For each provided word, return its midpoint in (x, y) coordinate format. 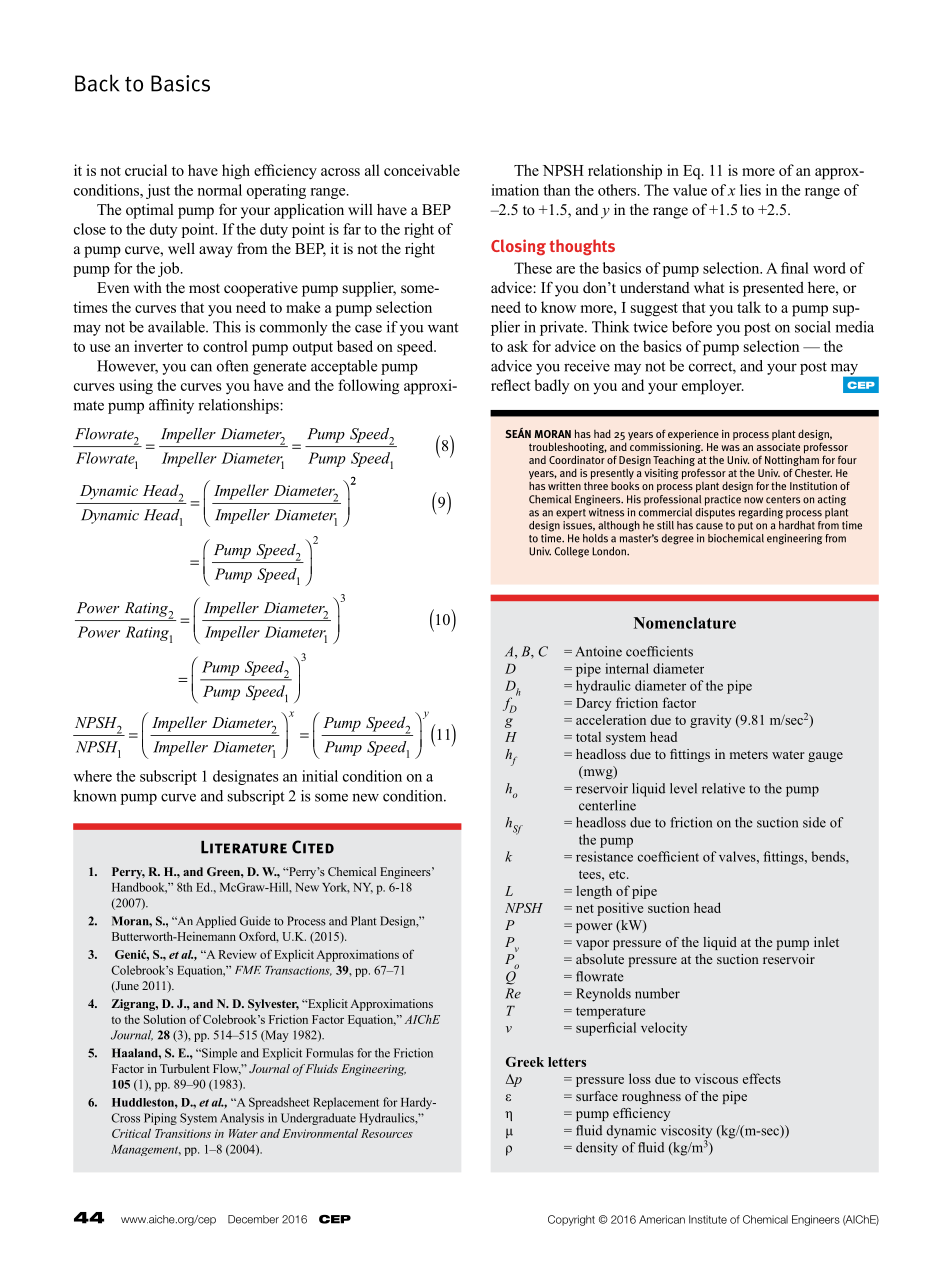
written (564, 486)
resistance (604, 856)
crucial (146, 170)
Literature (244, 847)
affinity (171, 406)
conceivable (422, 170)
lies (750, 190)
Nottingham (792, 461)
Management (146, 1150)
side (814, 822)
